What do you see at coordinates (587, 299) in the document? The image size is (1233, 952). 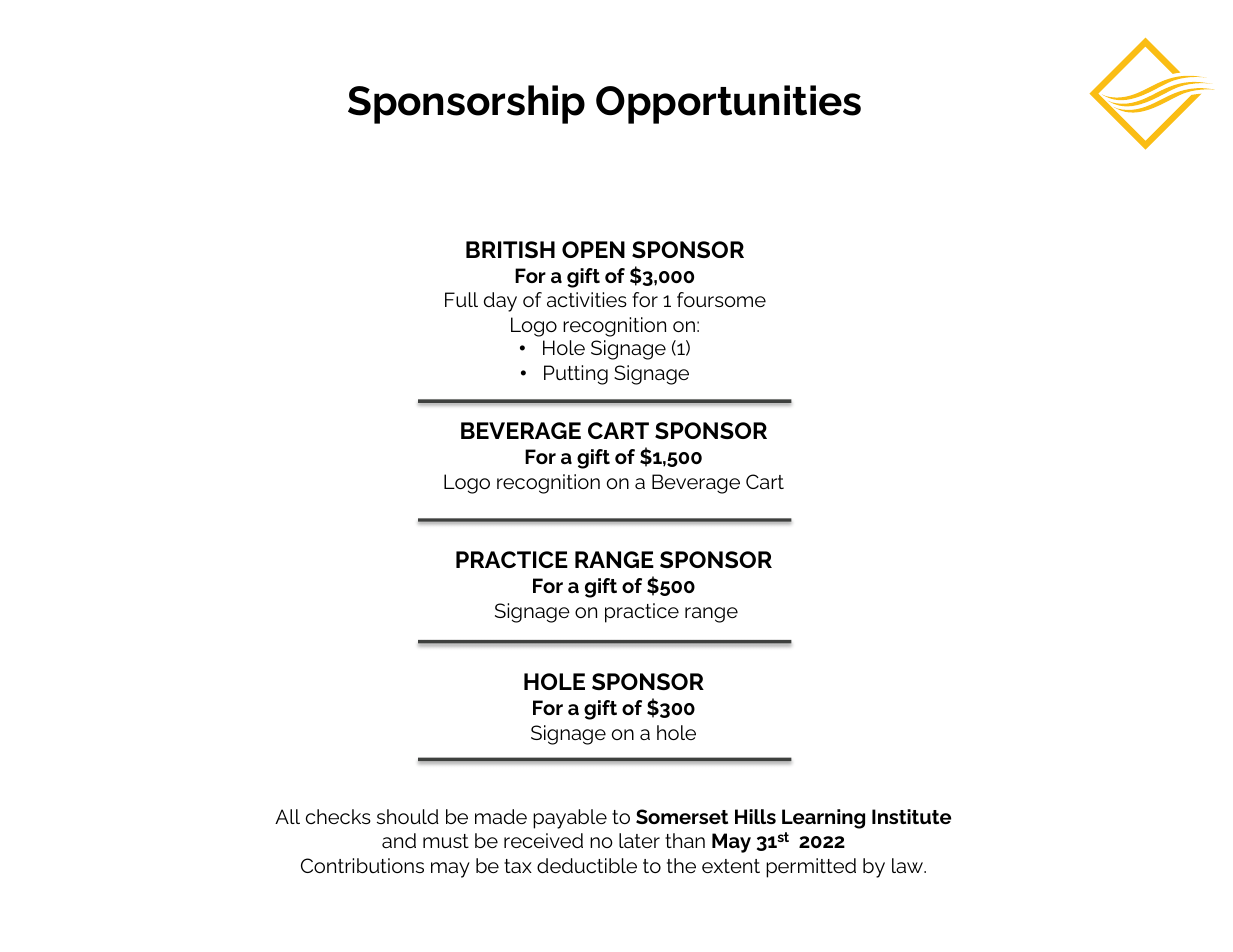 I see `activities` at bounding box center [587, 299].
